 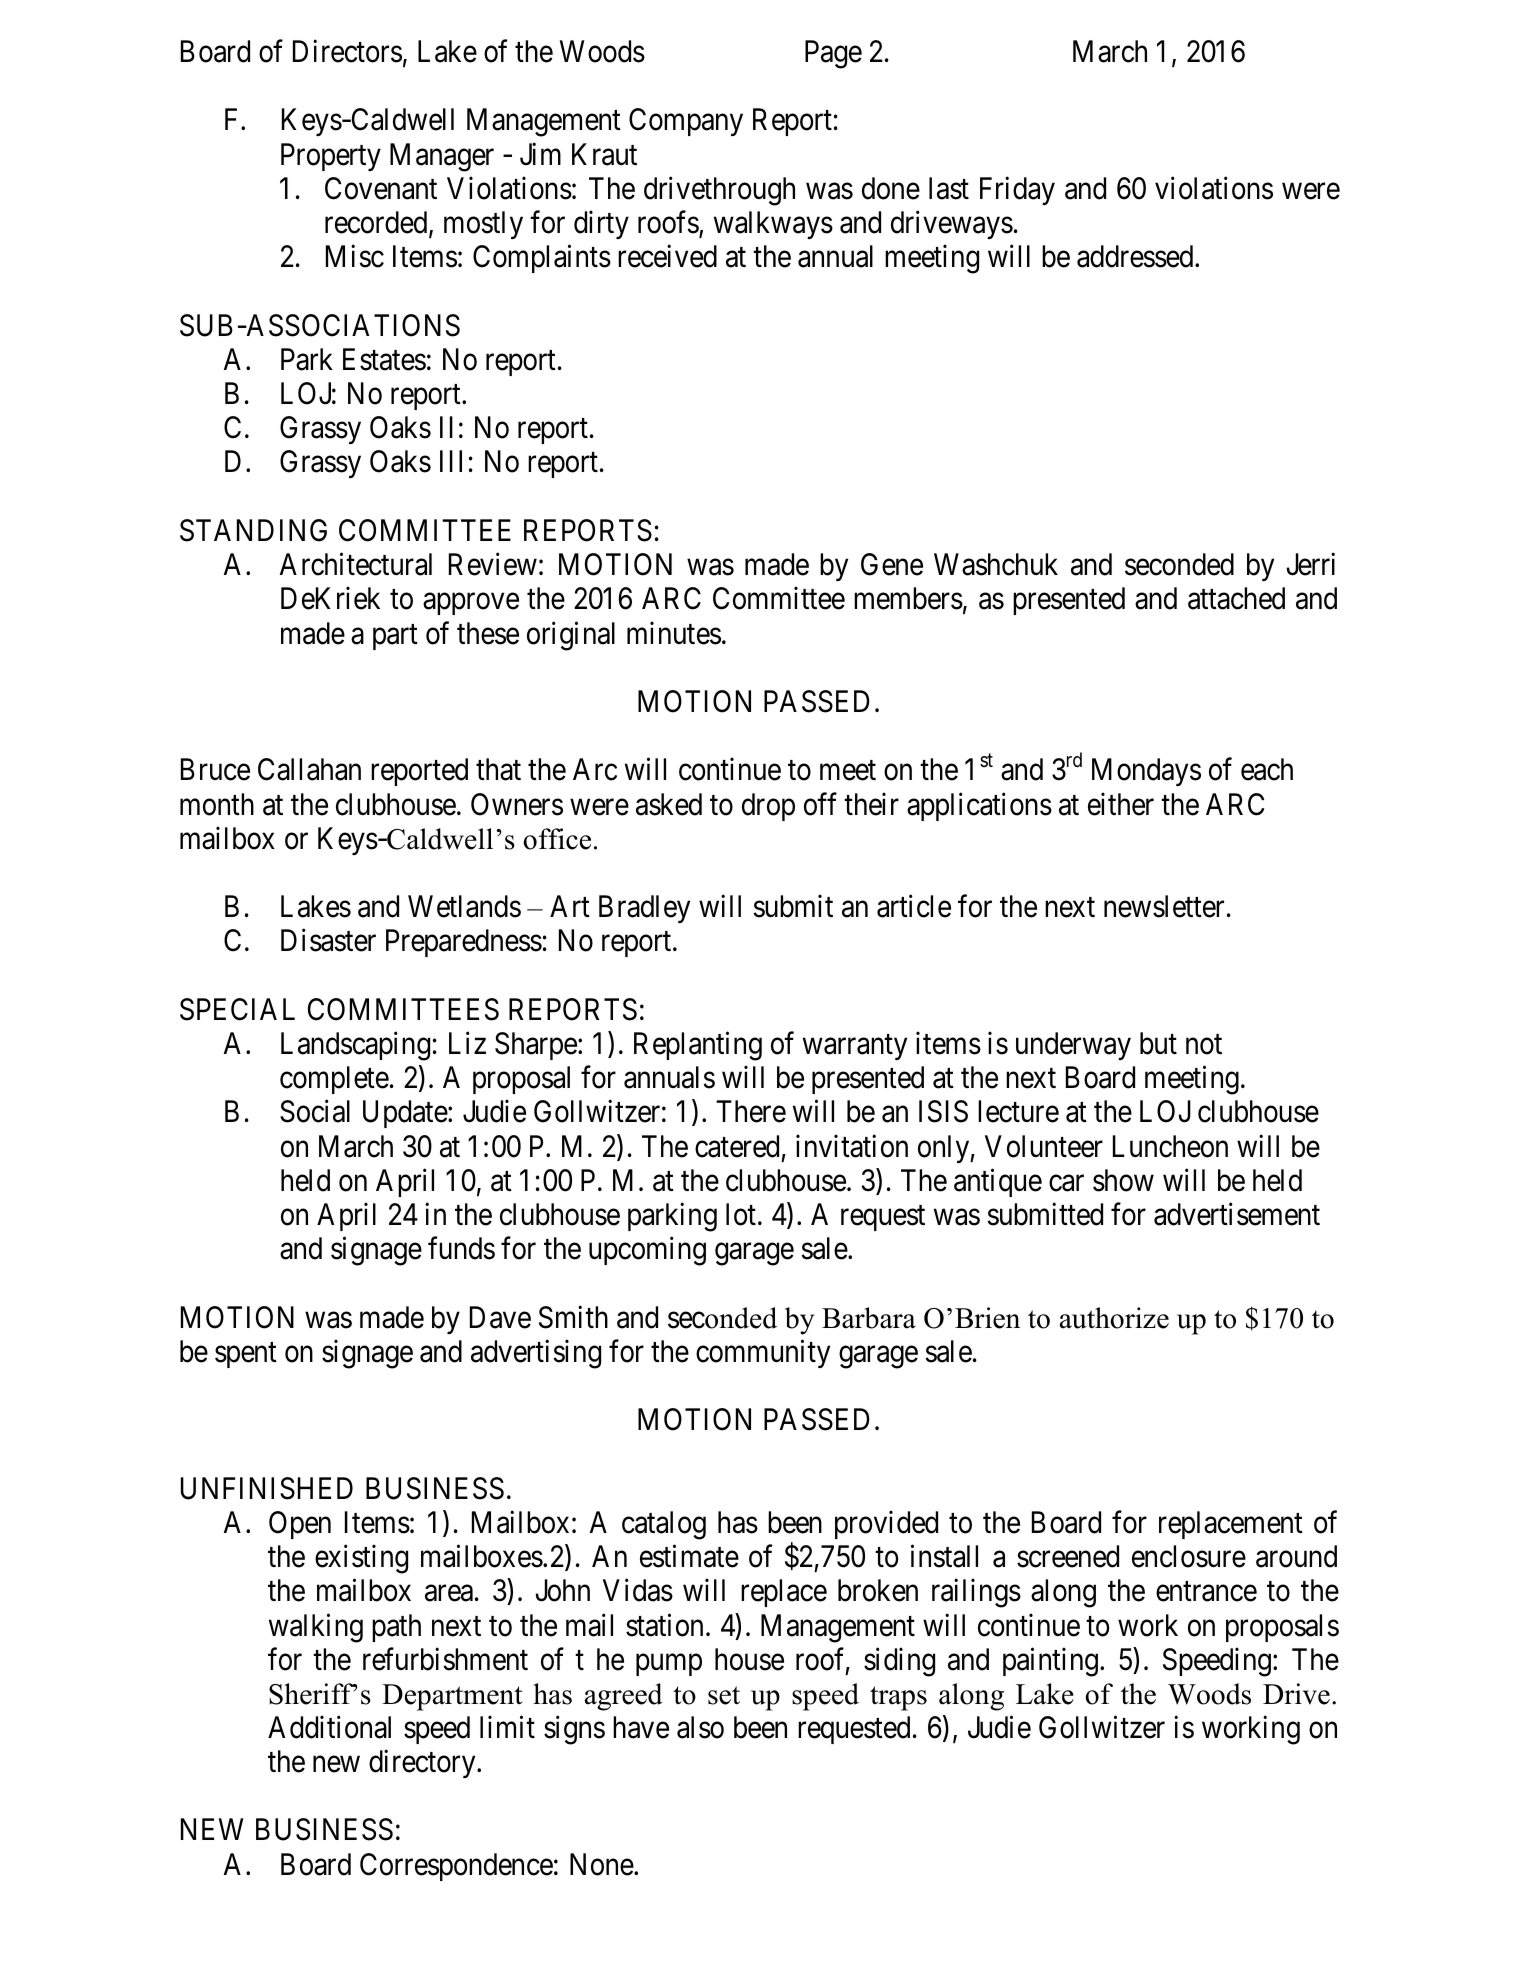 What do you see at coordinates (1164, 906) in the page?
I see `newsletter` at bounding box center [1164, 906].
